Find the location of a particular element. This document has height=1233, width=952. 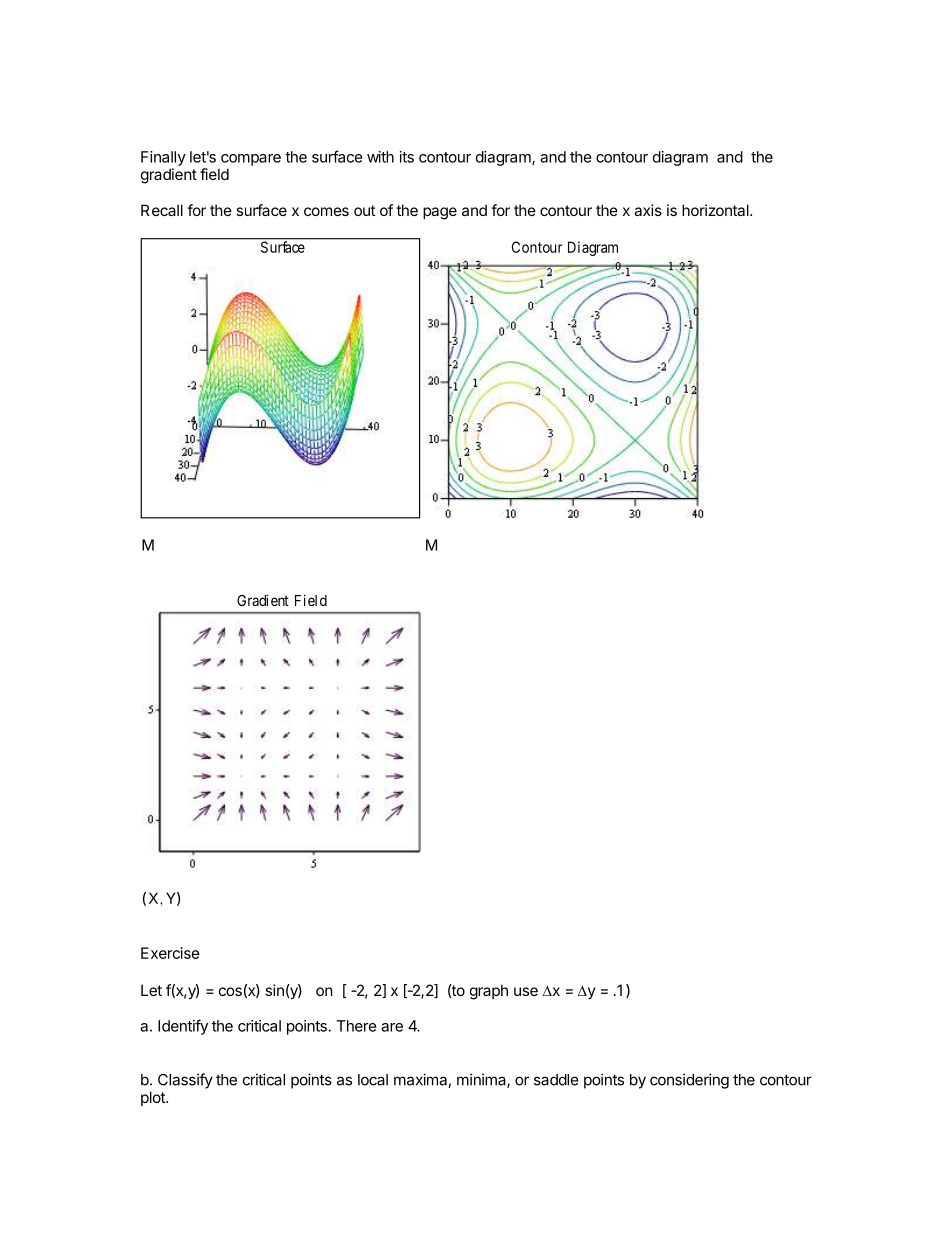

use is located at coordinates (526, 991).
